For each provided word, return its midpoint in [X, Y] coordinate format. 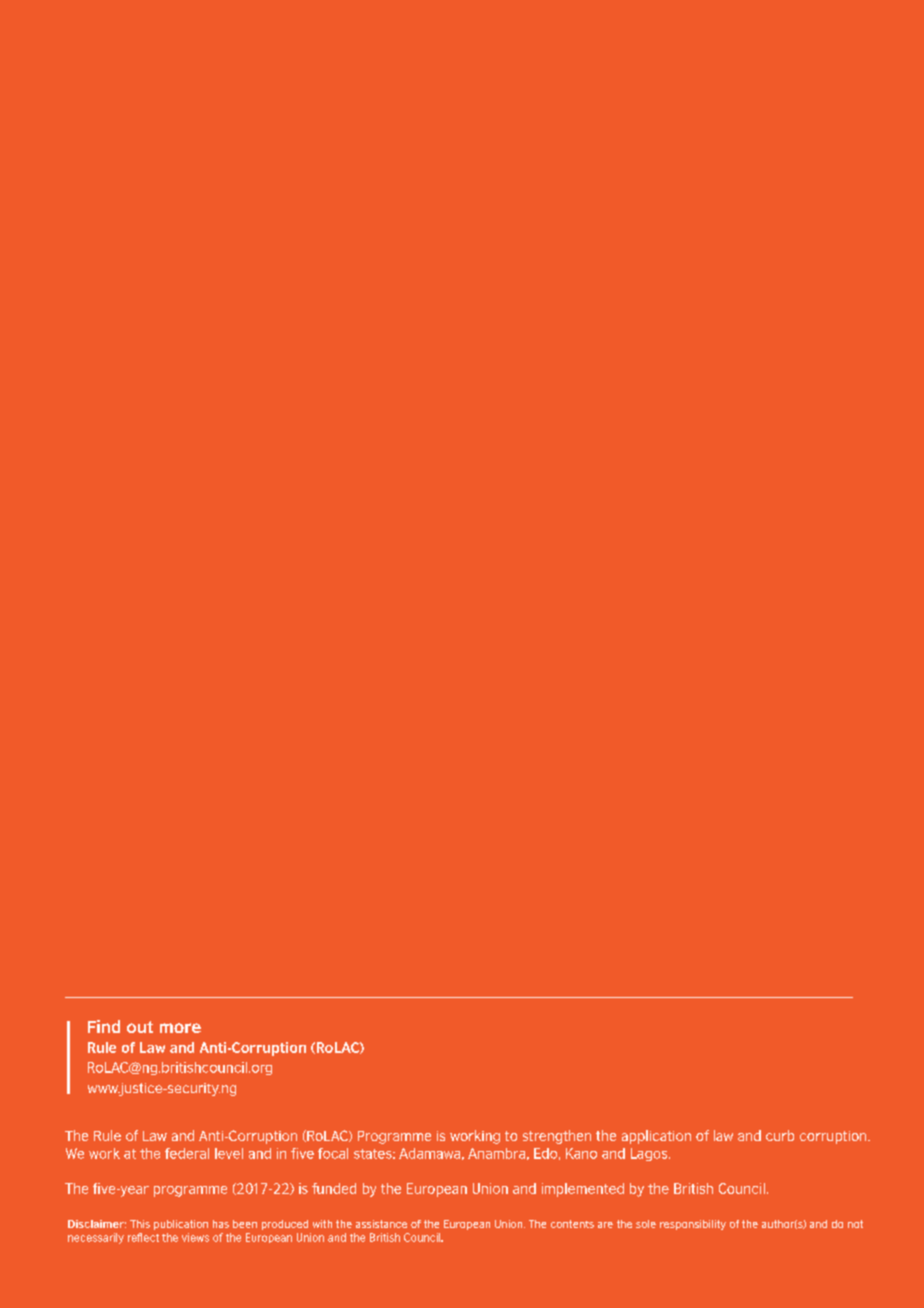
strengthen [557, 1137]
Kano [581, 1153]
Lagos [650, 1154]
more [180, 1028]
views [195, 1237]
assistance [381, 1224]
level [229, 1153]
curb [780, 1135]
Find [104, 1026]
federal [187, 1153]
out [140, 1027]
